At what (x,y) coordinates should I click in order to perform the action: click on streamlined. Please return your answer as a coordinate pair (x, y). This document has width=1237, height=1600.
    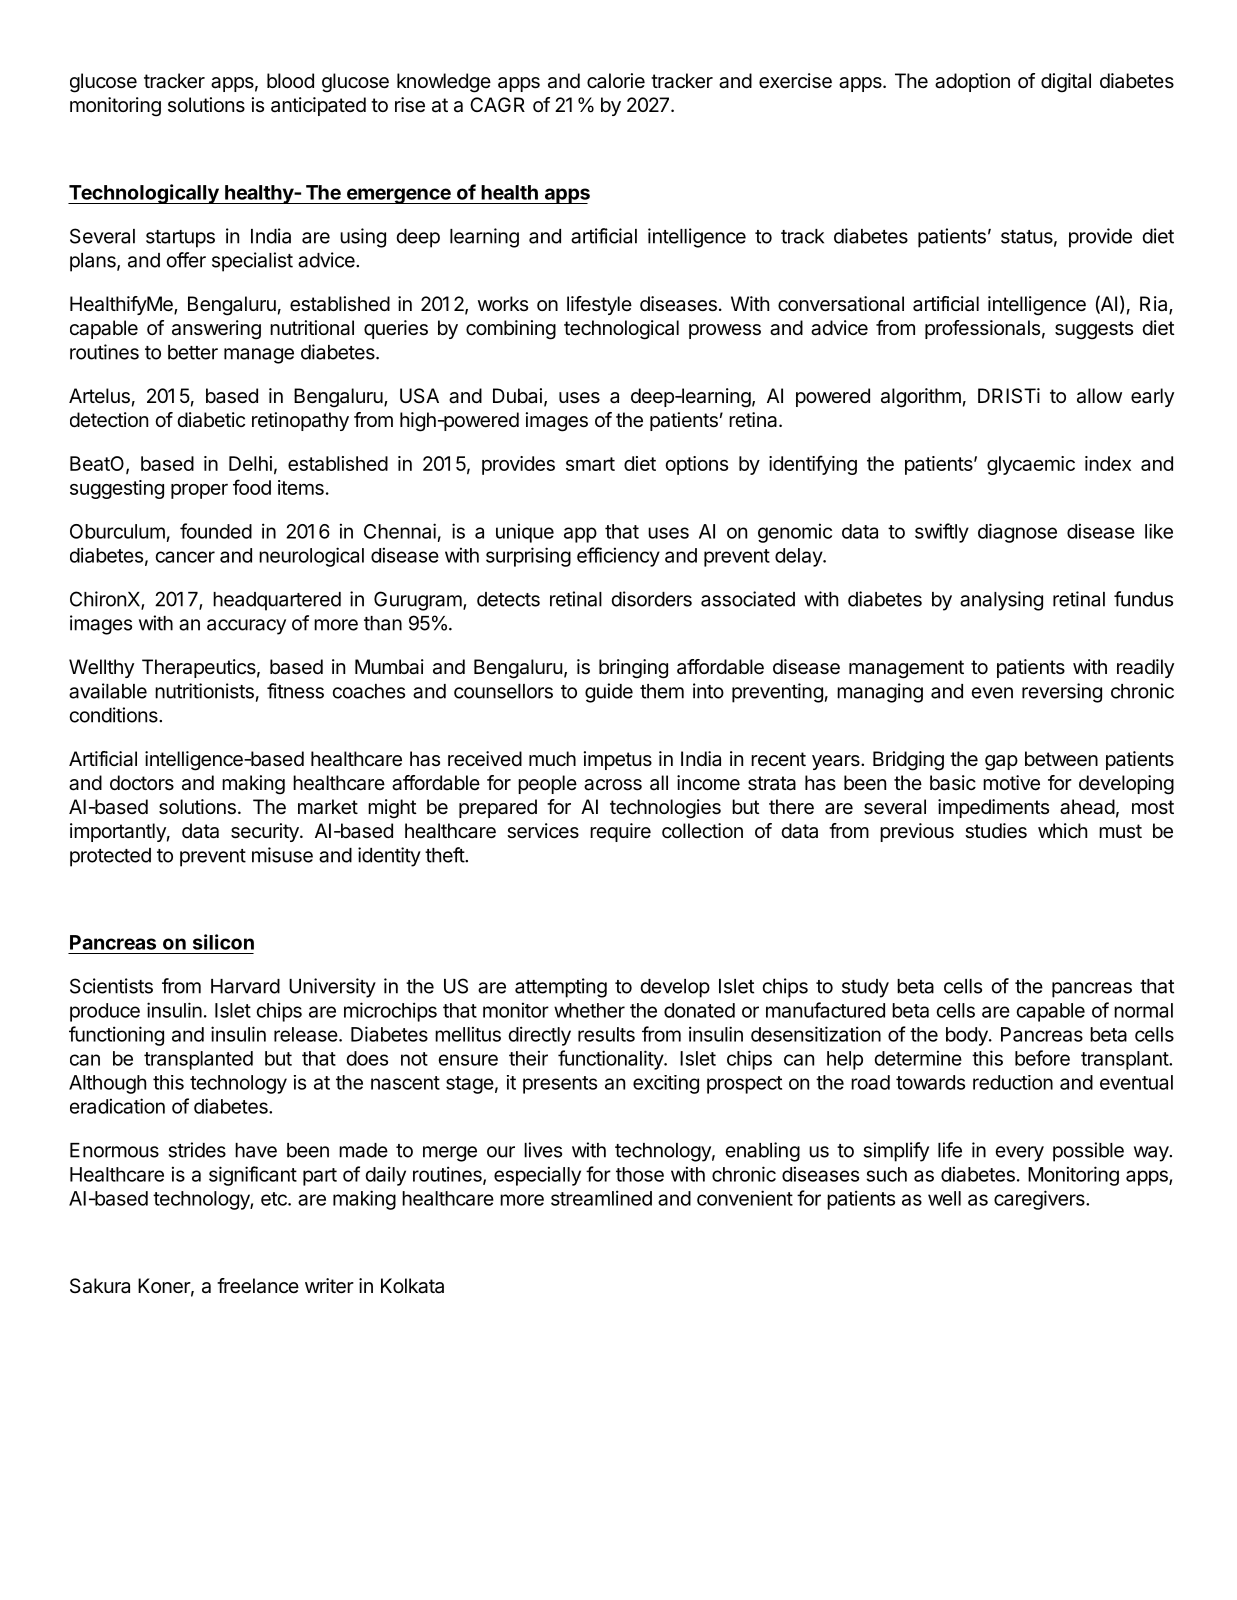
    Looking at the image, I should click on (601, 1198).
